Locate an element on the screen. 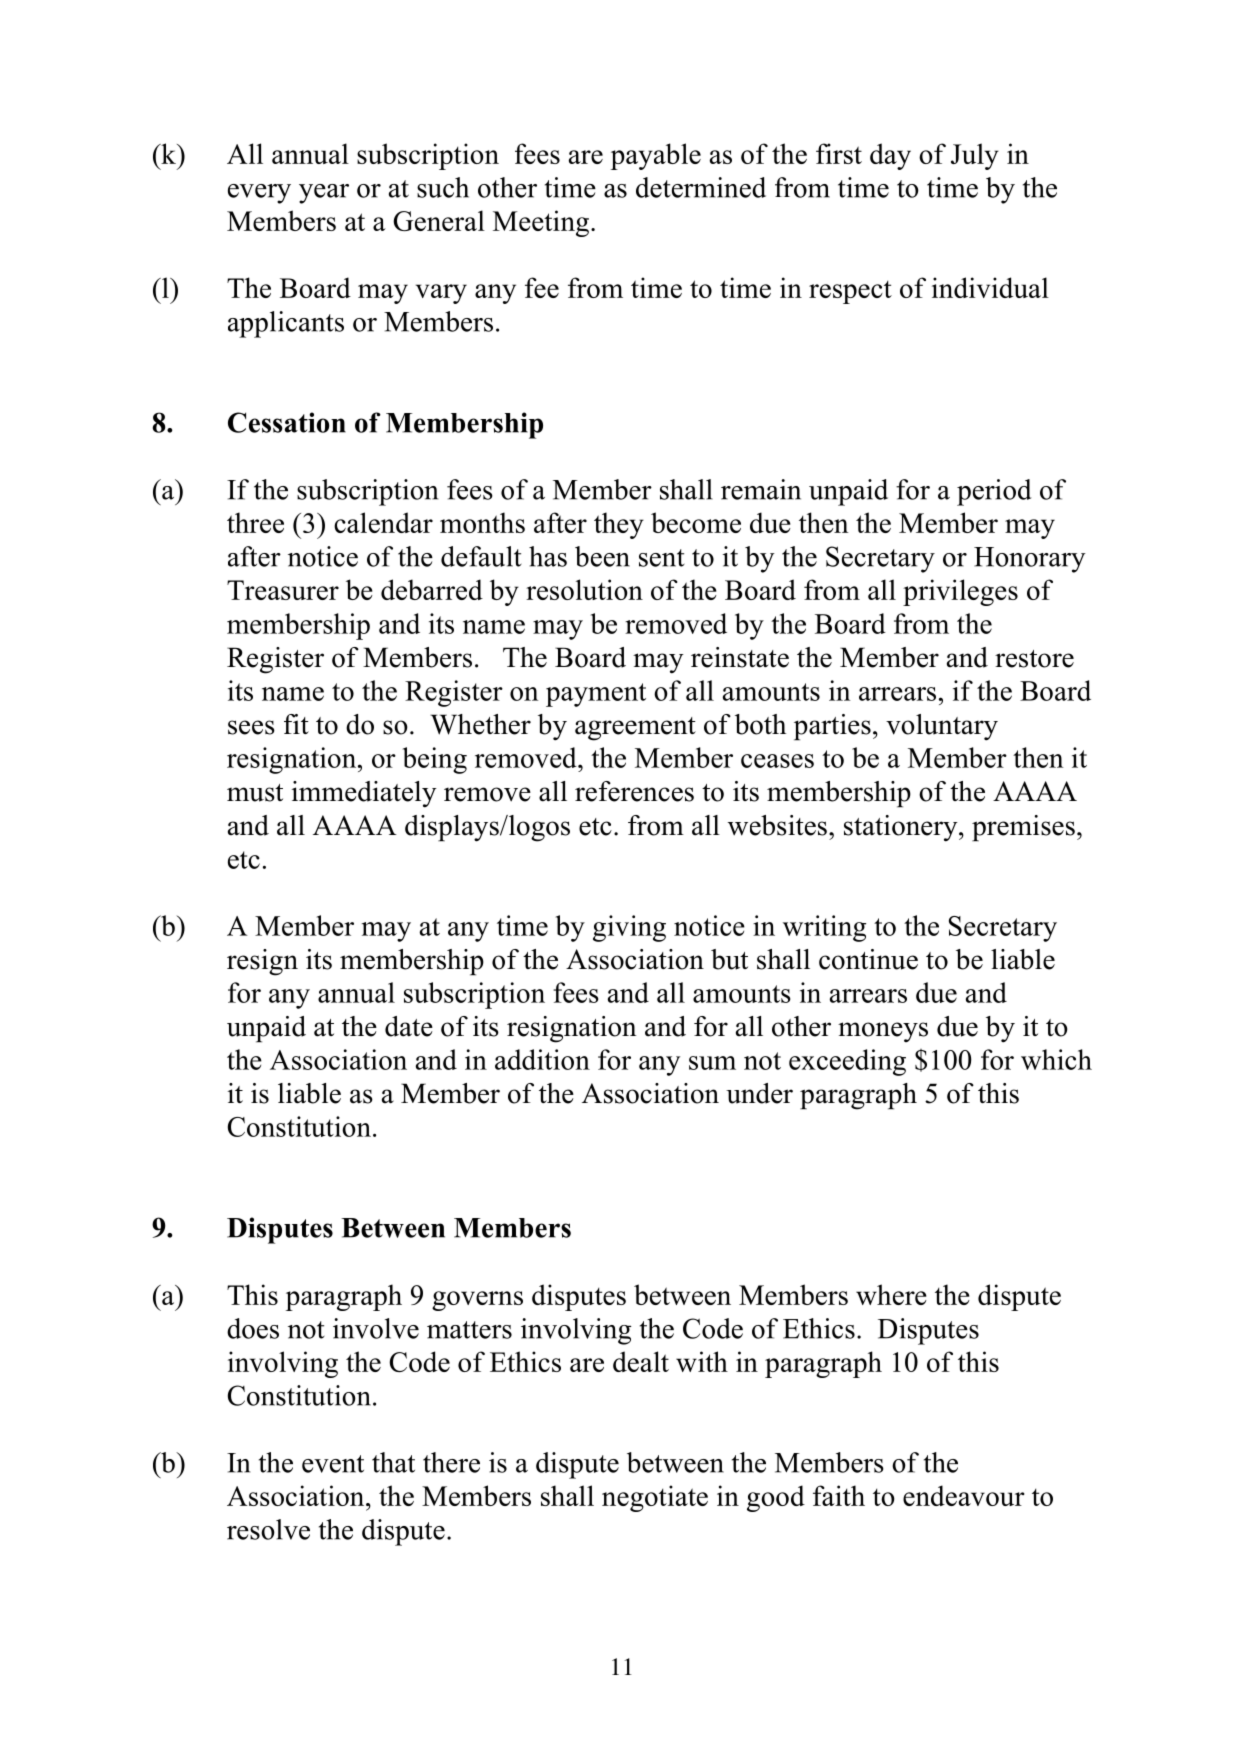 This screenshot has height=1755, width=1240. agreement is located at coordinates (635, 729).
